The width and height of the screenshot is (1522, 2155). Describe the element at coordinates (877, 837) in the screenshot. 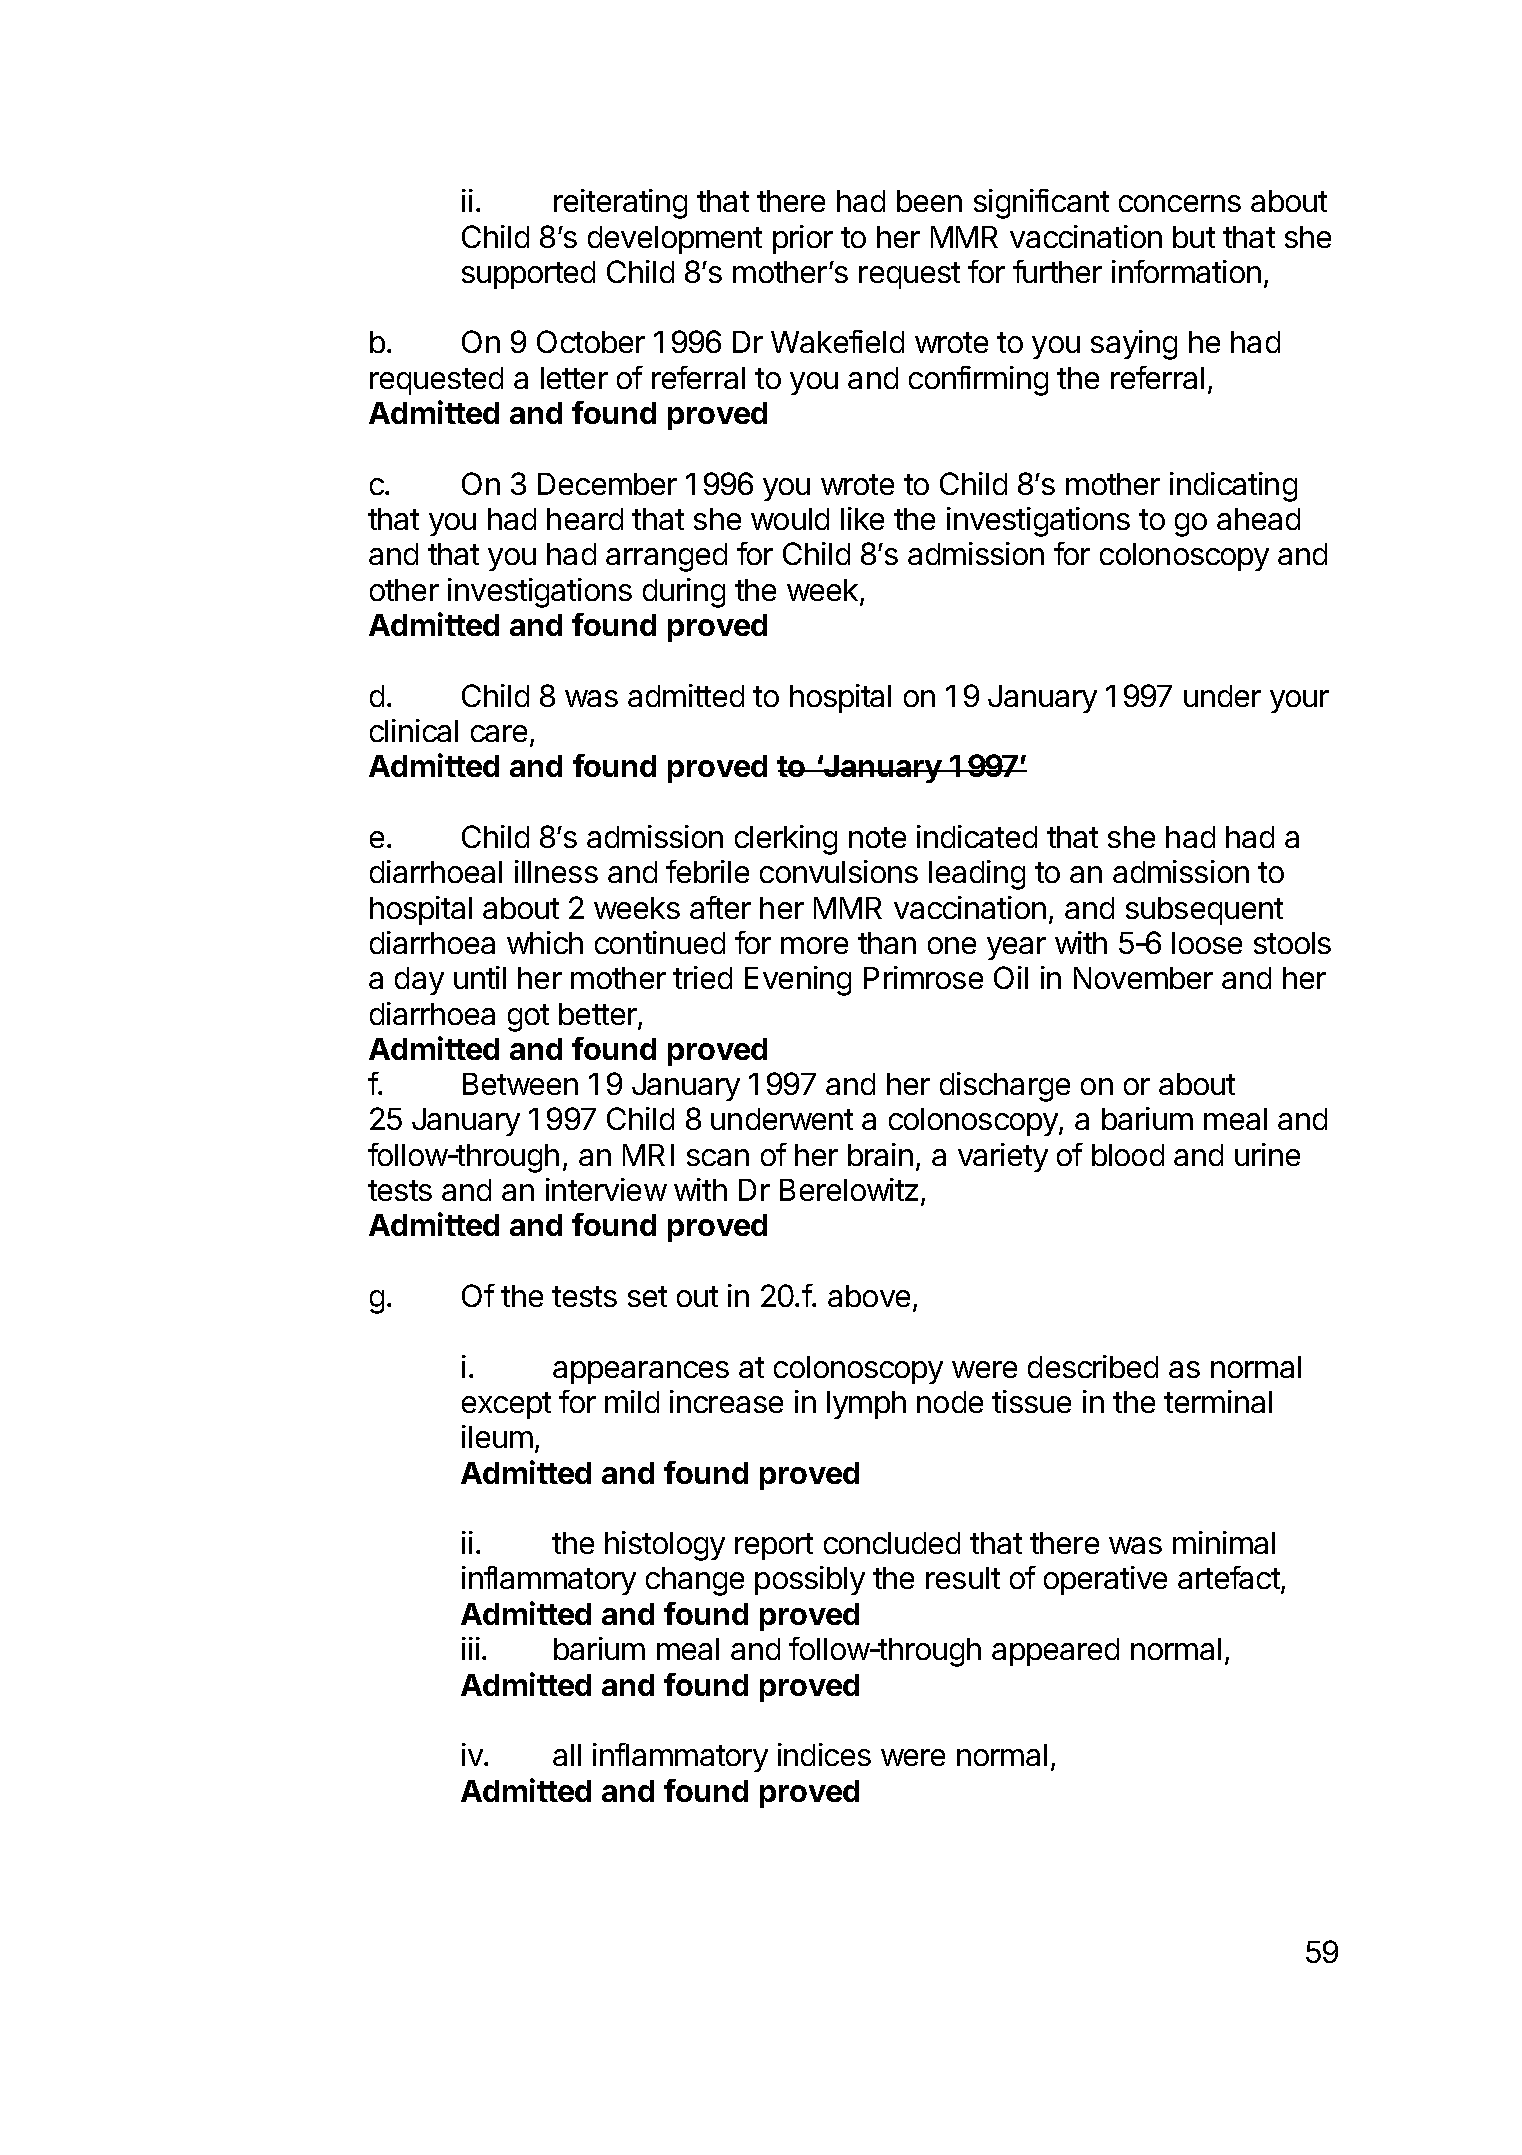

I see `note` at that location.
